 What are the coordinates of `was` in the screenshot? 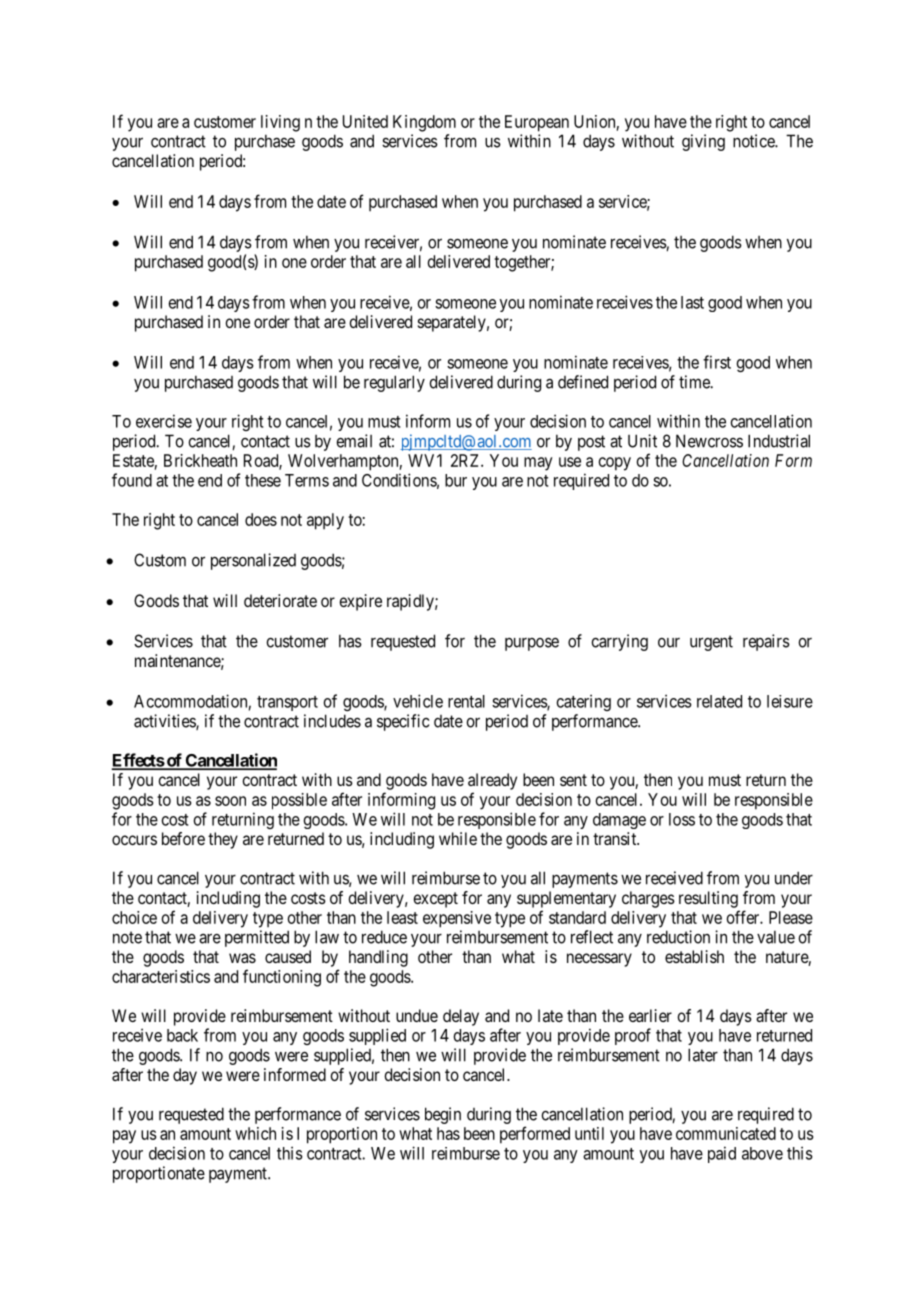 It's located at (242, 958).
